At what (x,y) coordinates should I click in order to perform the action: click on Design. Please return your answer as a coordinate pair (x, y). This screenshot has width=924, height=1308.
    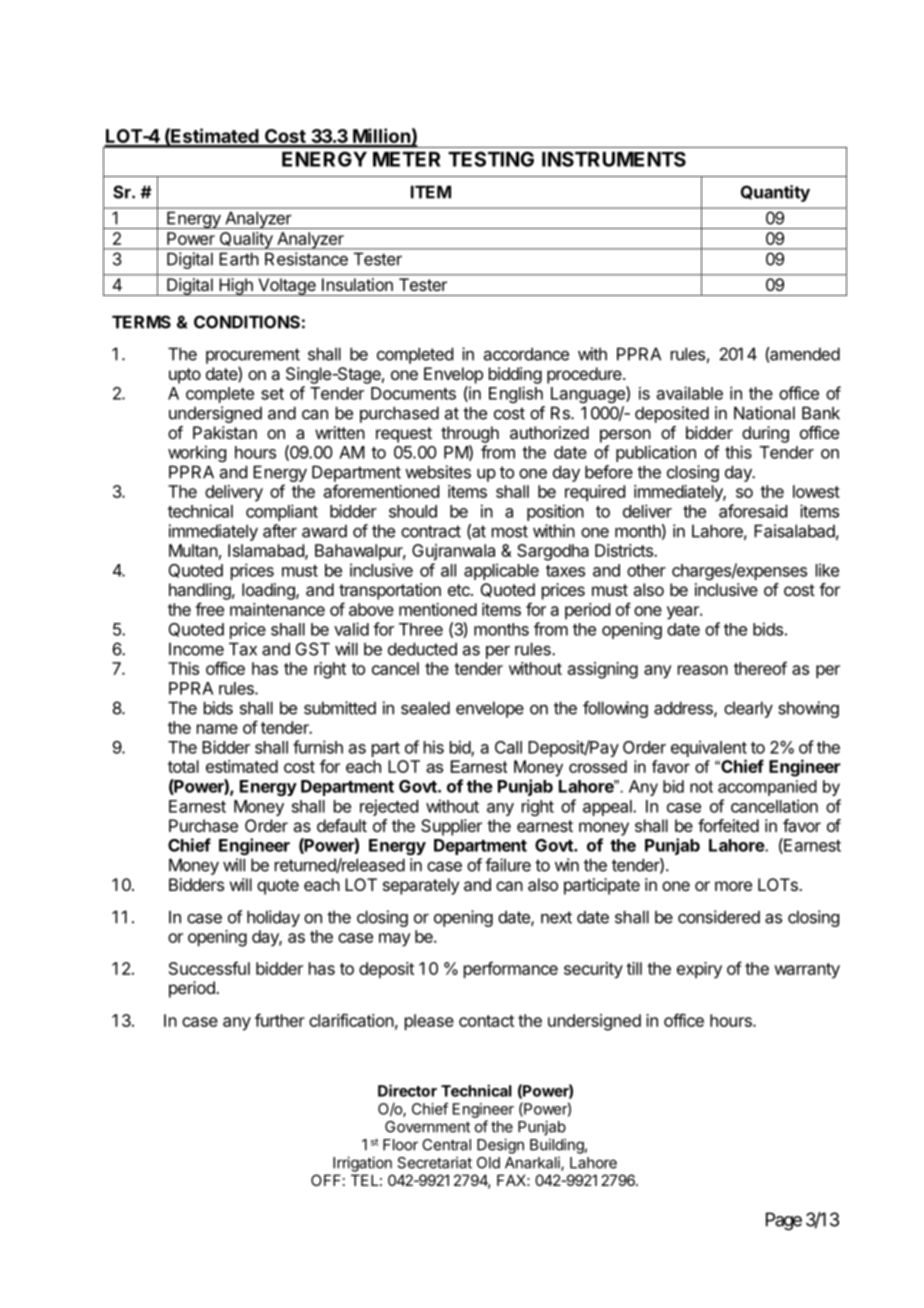
    Looking at the image, I should click on (500, 1146).
